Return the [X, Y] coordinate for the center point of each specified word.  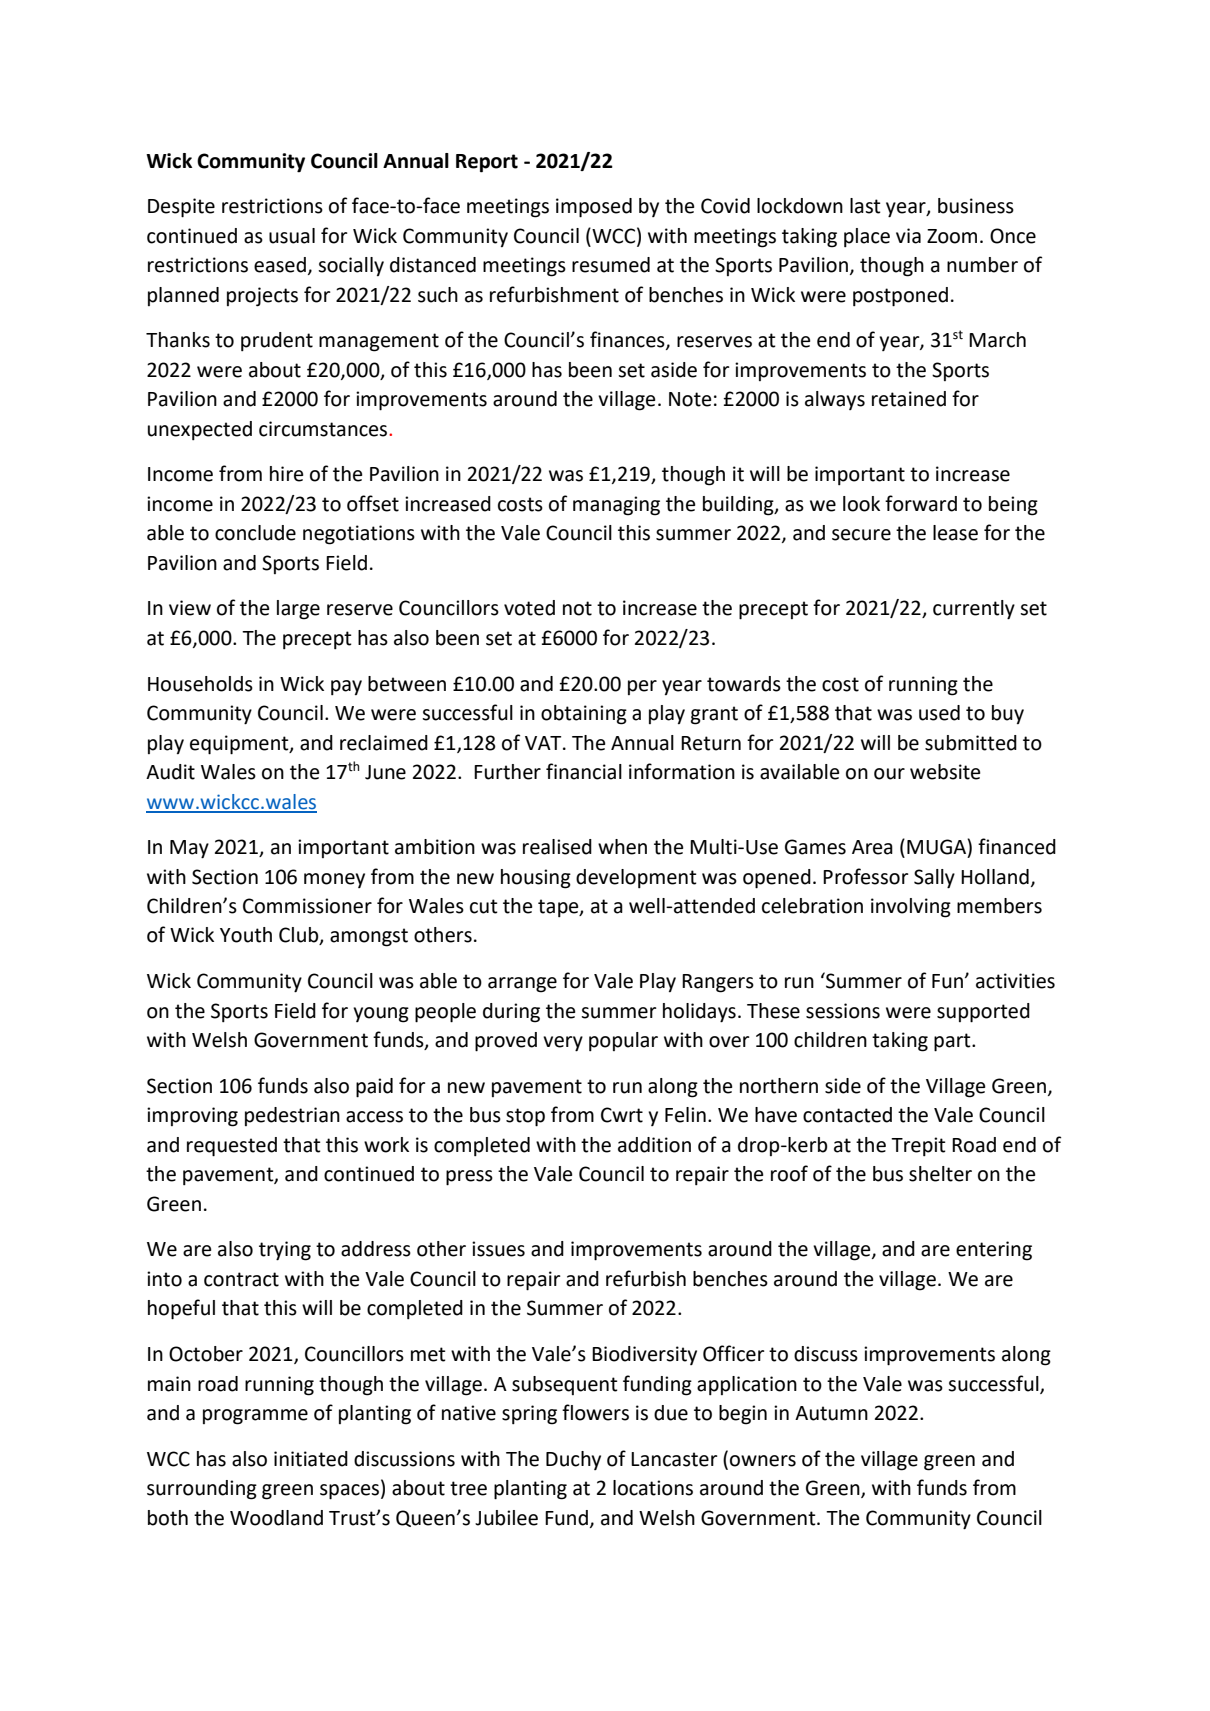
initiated [311, 1459]
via [908, 236]
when [622, 847]
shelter [940, 1174]
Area [872, 847]
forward [921, 503]
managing [616, 506]
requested [232, 1147]
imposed [594, 208]
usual [292, 236]
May [189, 849]
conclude [255, 533]
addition [654, 1145]
